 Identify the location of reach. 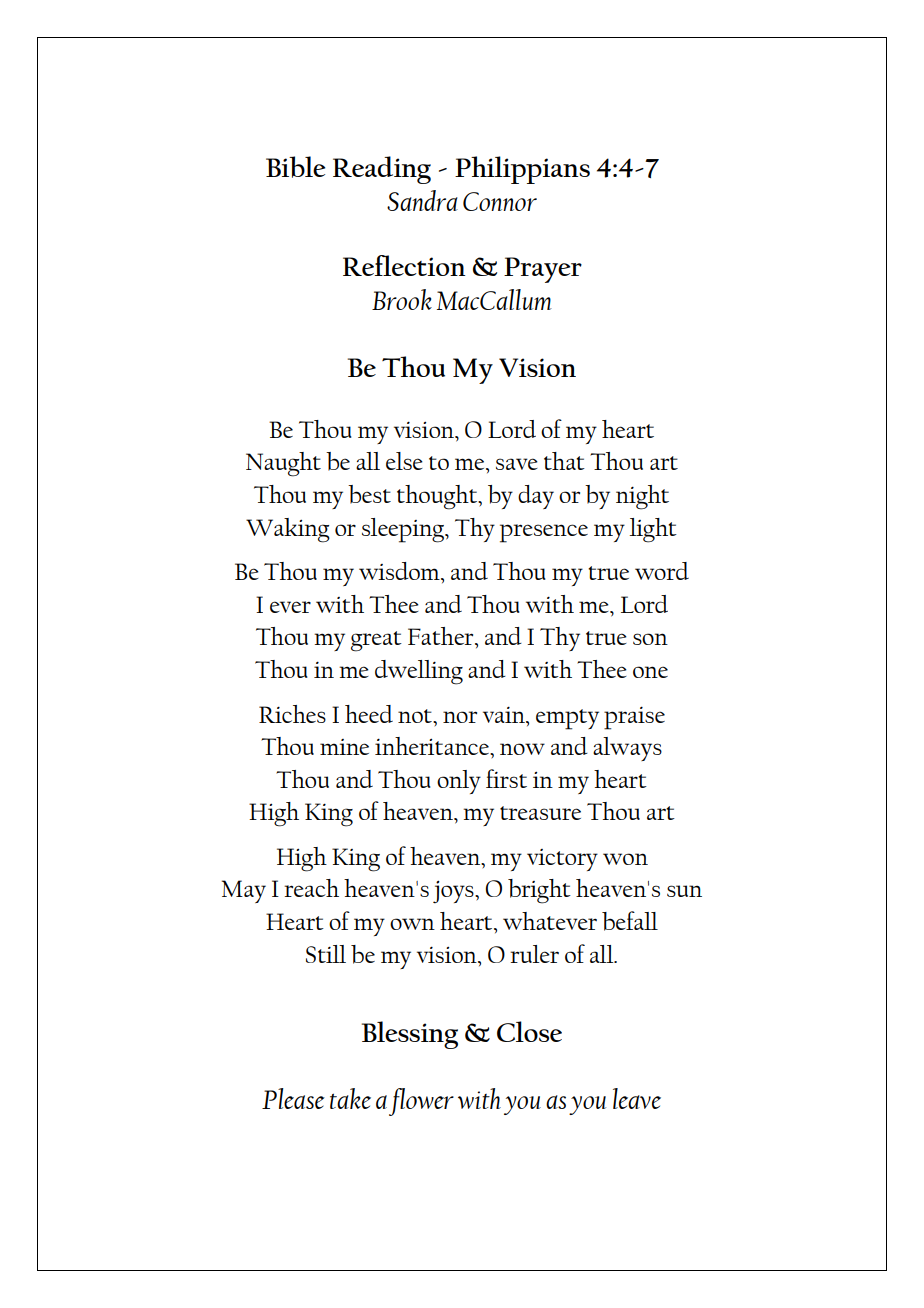
(311, 888).
